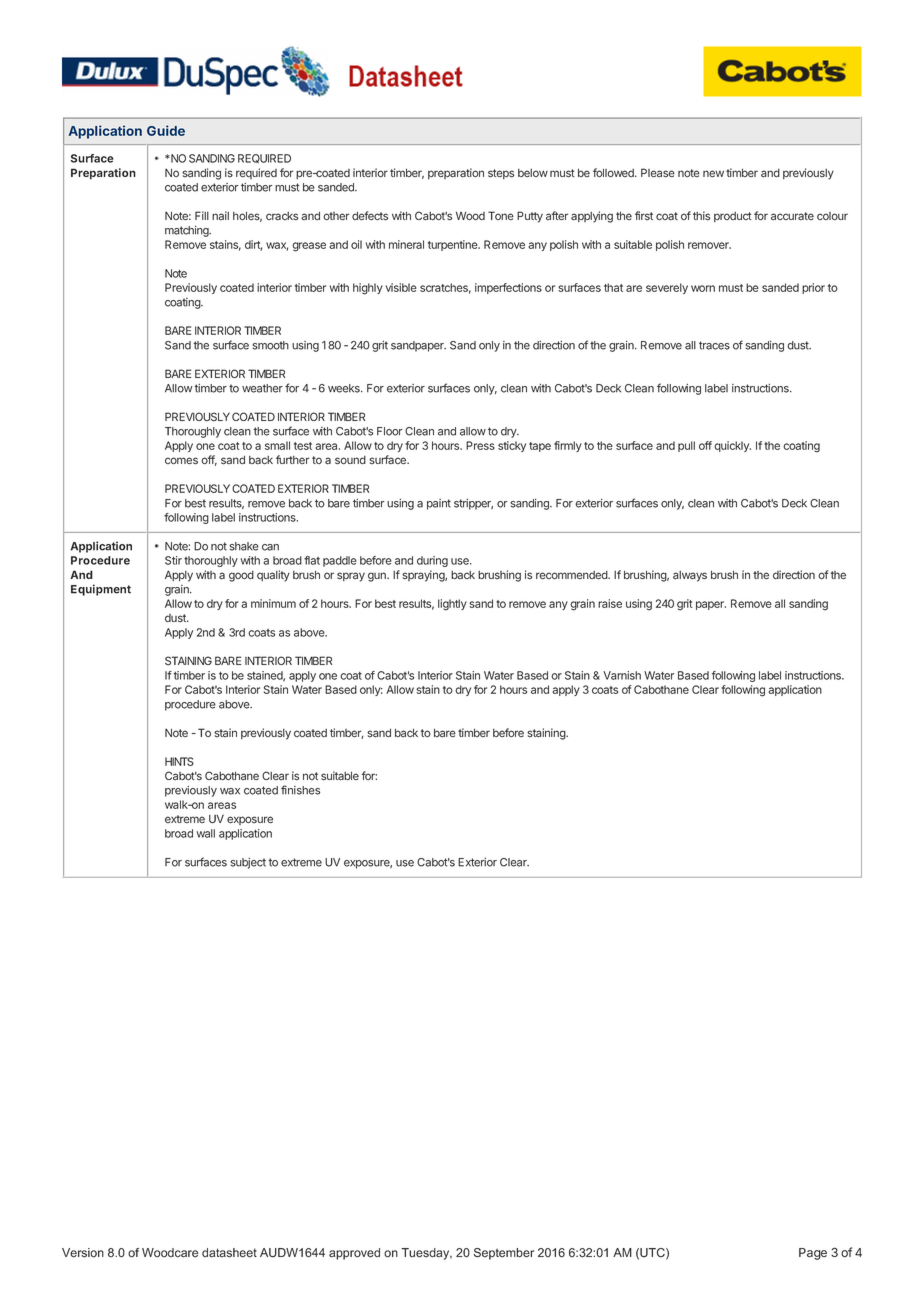  What do you see at coordinates (181, 461) in the image?
I see `comes` at bounding box center [181, 461].
